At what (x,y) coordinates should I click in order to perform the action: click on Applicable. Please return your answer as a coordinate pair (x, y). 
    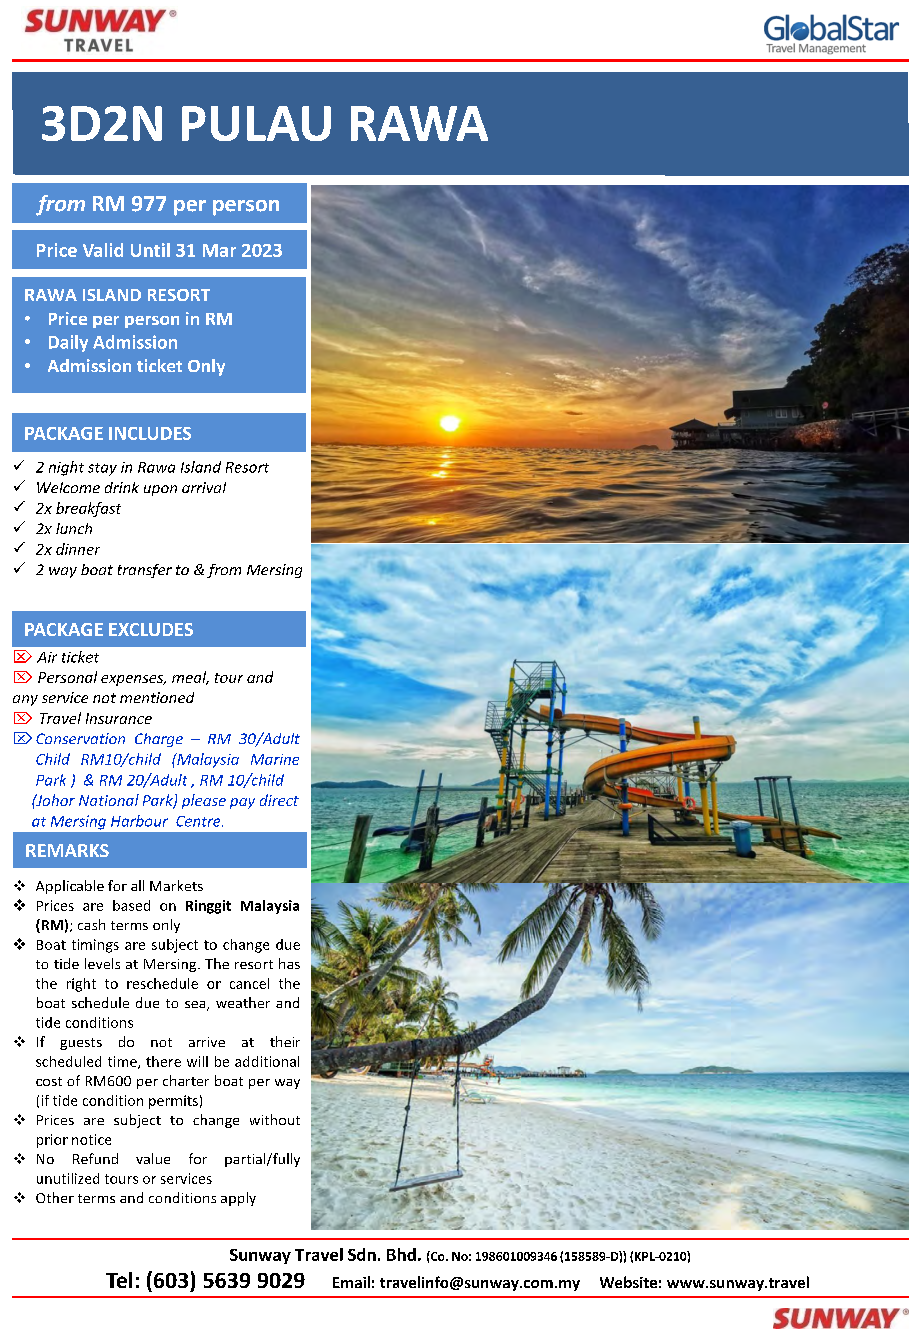
    Looking at the image, I should click on (70, 887).
